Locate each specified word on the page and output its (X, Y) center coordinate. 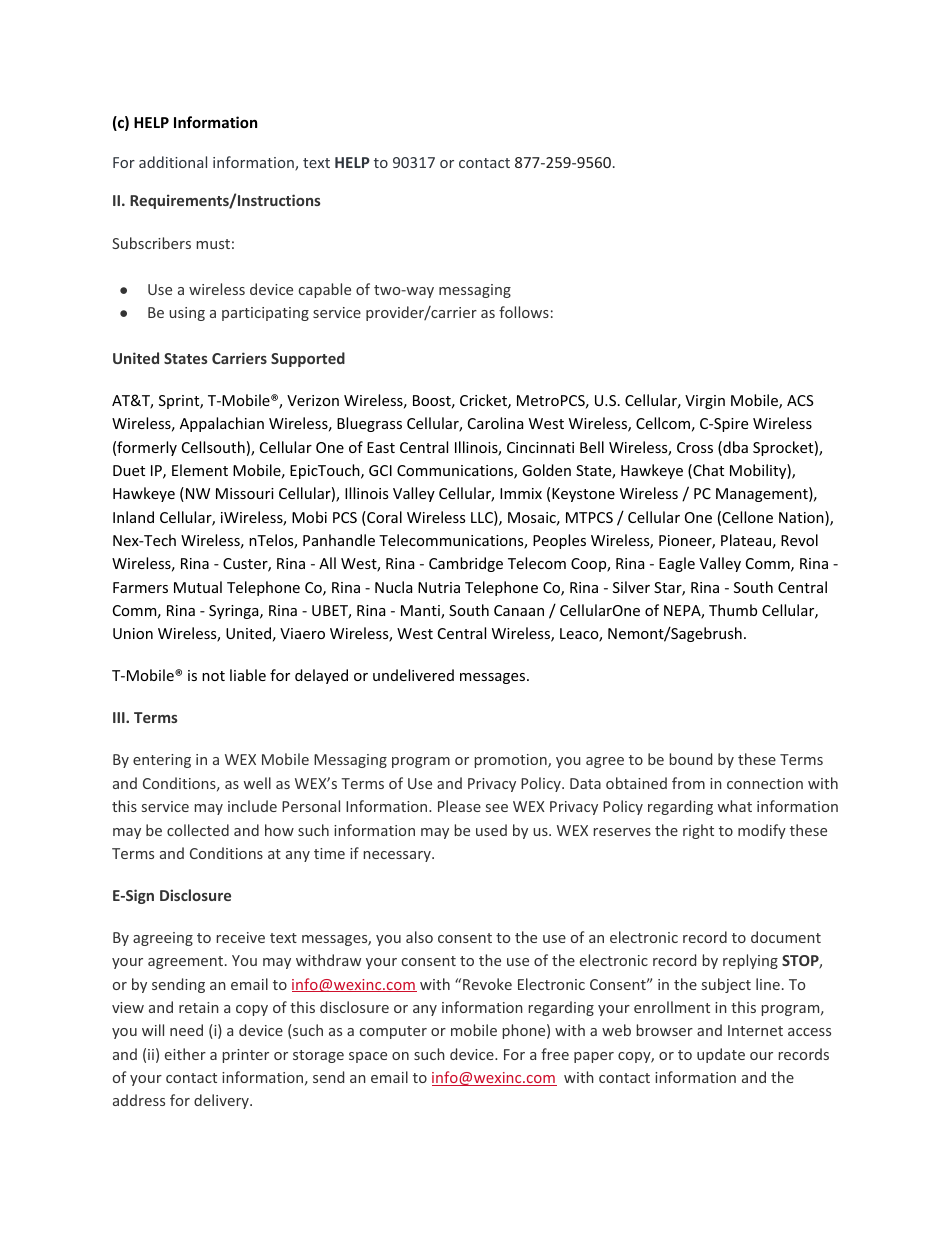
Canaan (519, 610)
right (698, 831)
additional (173, 162)
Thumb (733, 610)
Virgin (705, 402)
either (185, 1054)
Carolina (495, 423)
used (491, 830)
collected (198, 830)
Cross (695, 447)
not (213, 676)
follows (524, 312)
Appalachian (222, 424)
